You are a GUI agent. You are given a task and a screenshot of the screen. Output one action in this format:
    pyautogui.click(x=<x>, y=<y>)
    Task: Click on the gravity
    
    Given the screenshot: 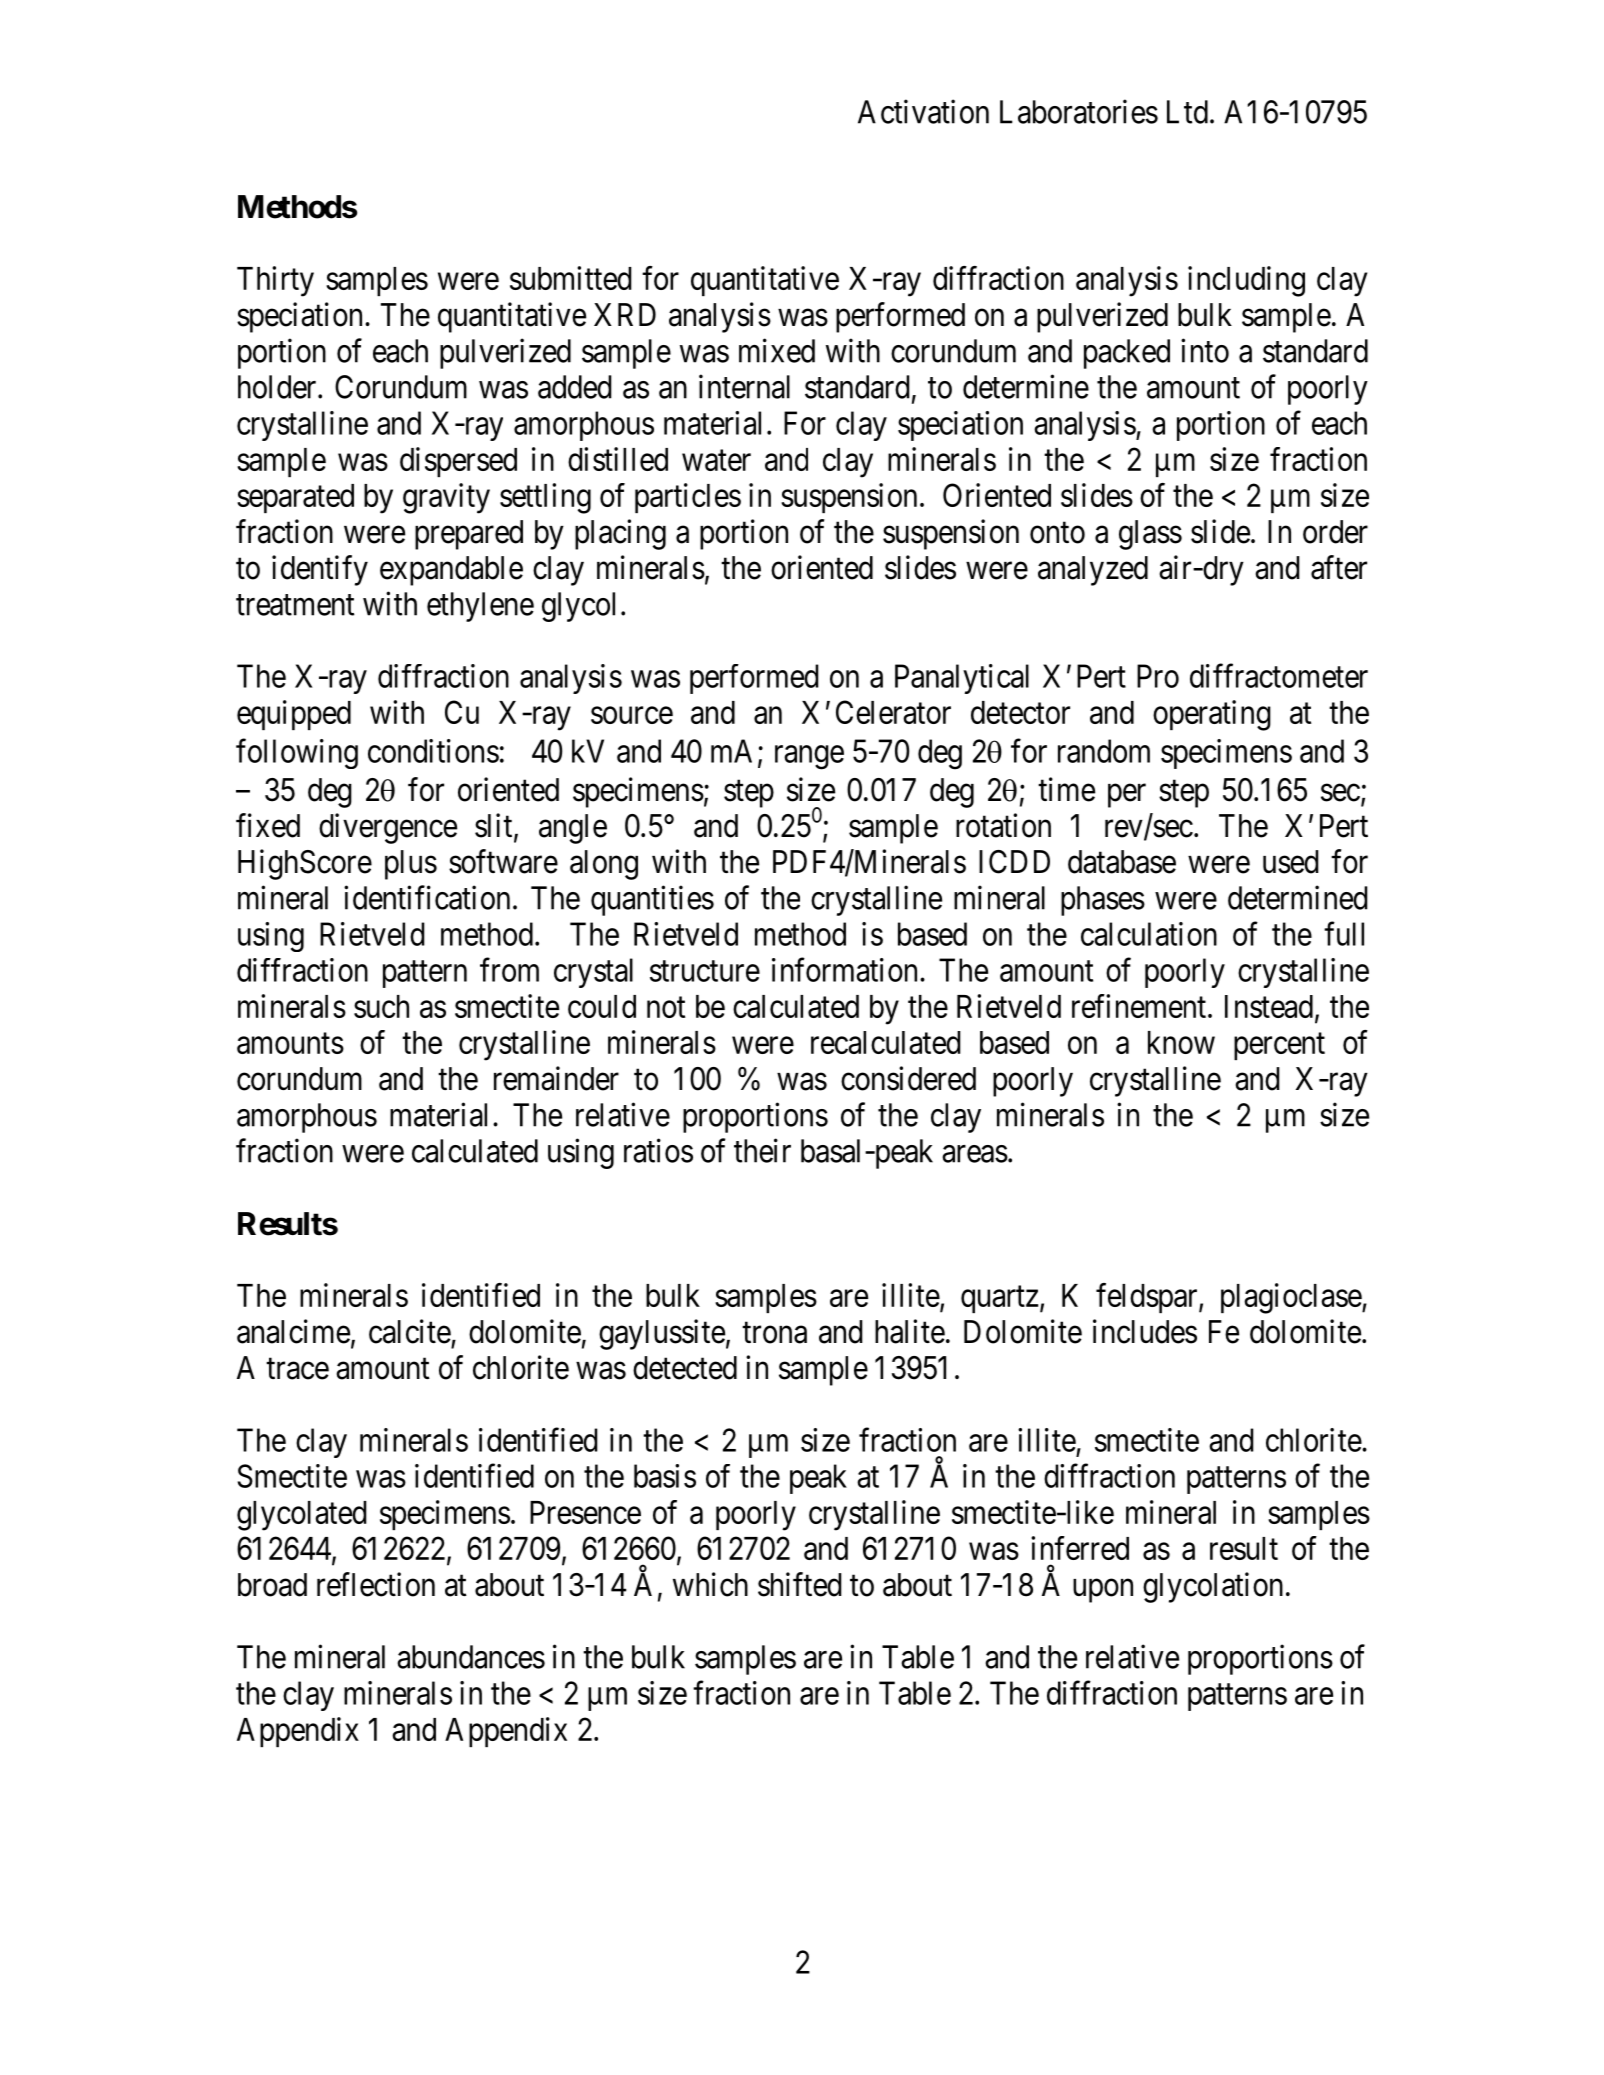 What is the action you would take?
    pyautogui.click(x=446, y=498)
